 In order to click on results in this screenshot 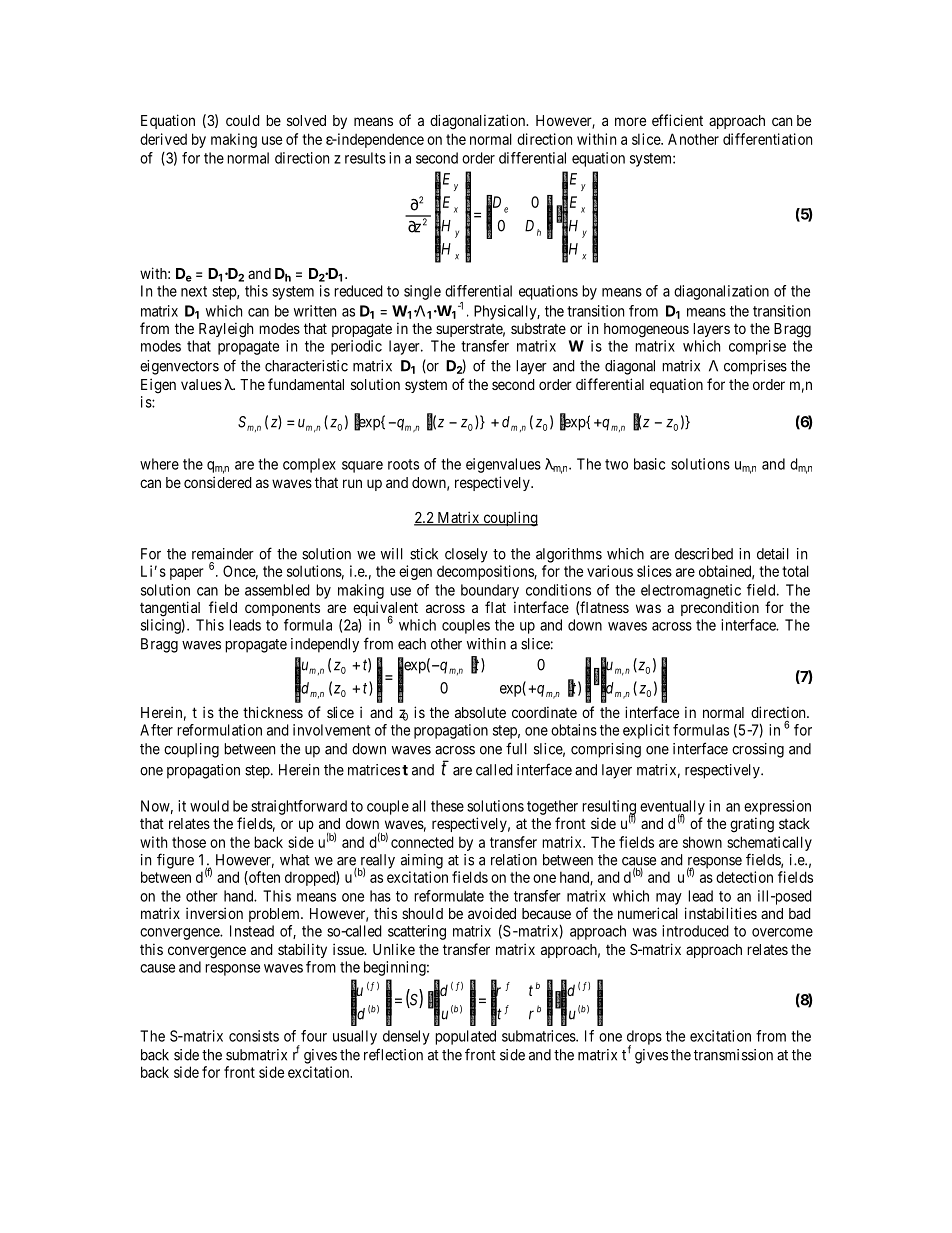, I will do `click(365, 158)`.
